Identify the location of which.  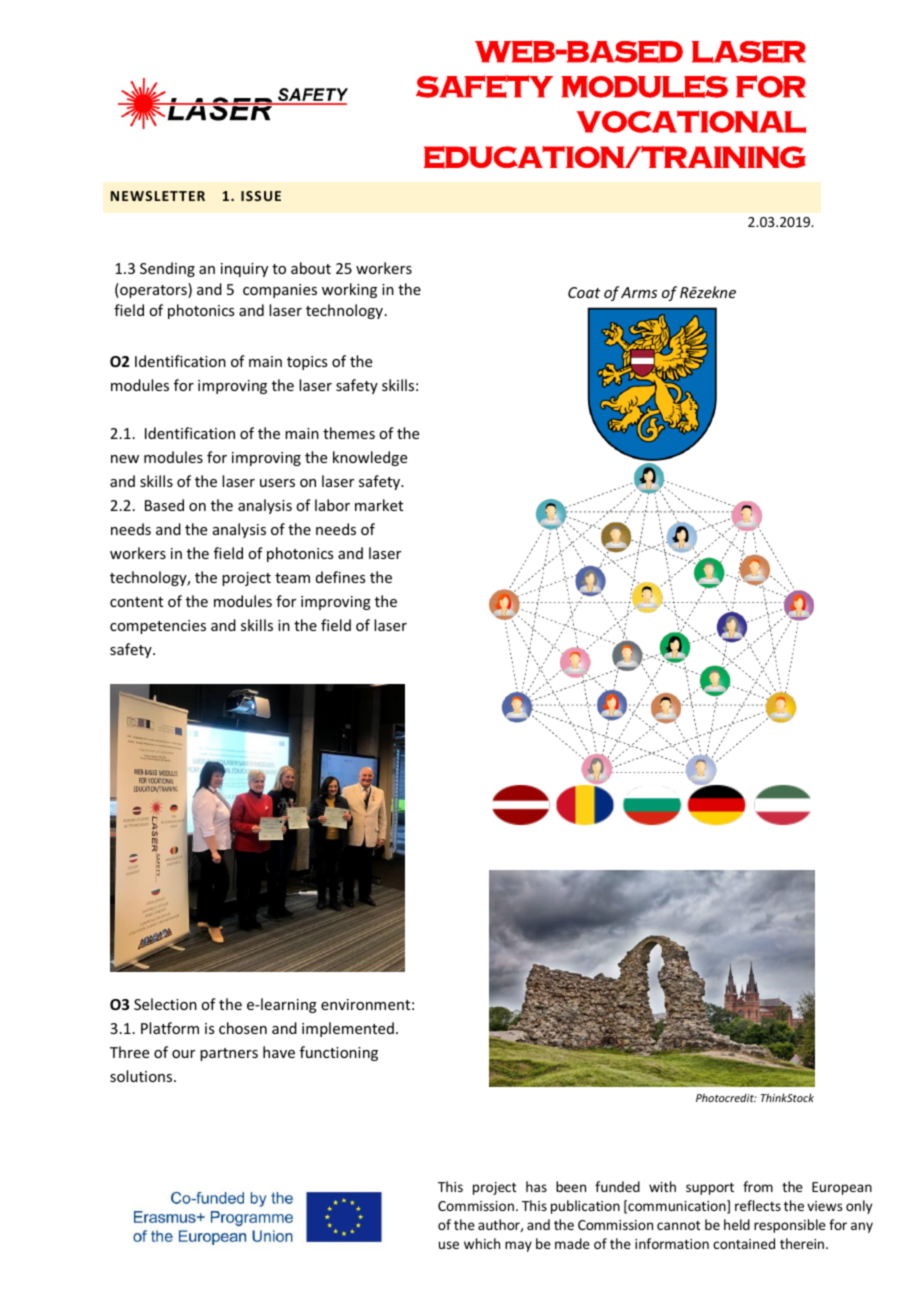
(482, 1243).
